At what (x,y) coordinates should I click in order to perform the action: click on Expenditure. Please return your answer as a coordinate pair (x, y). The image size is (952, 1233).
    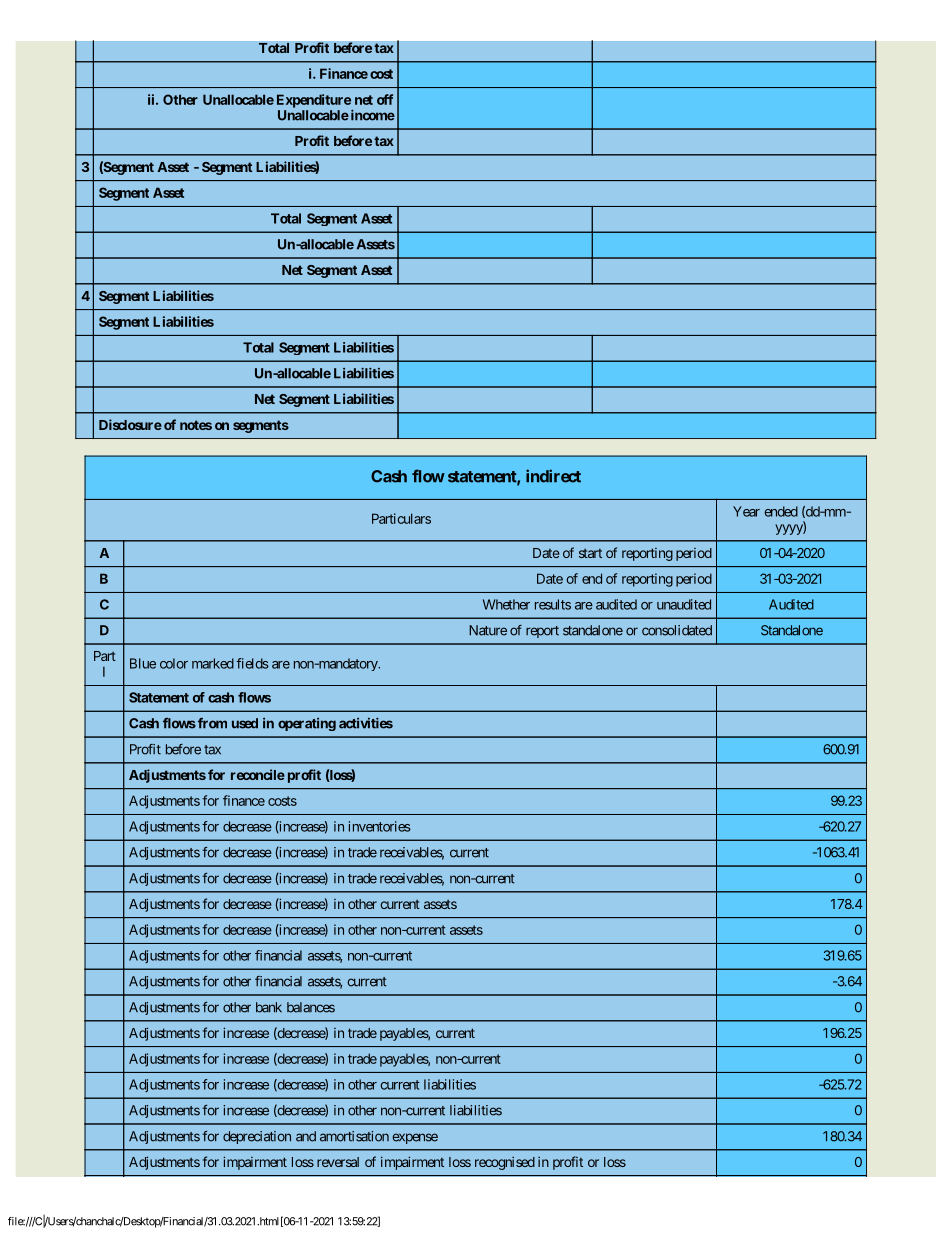
    Looking at the image, I should click on (314, 101).
